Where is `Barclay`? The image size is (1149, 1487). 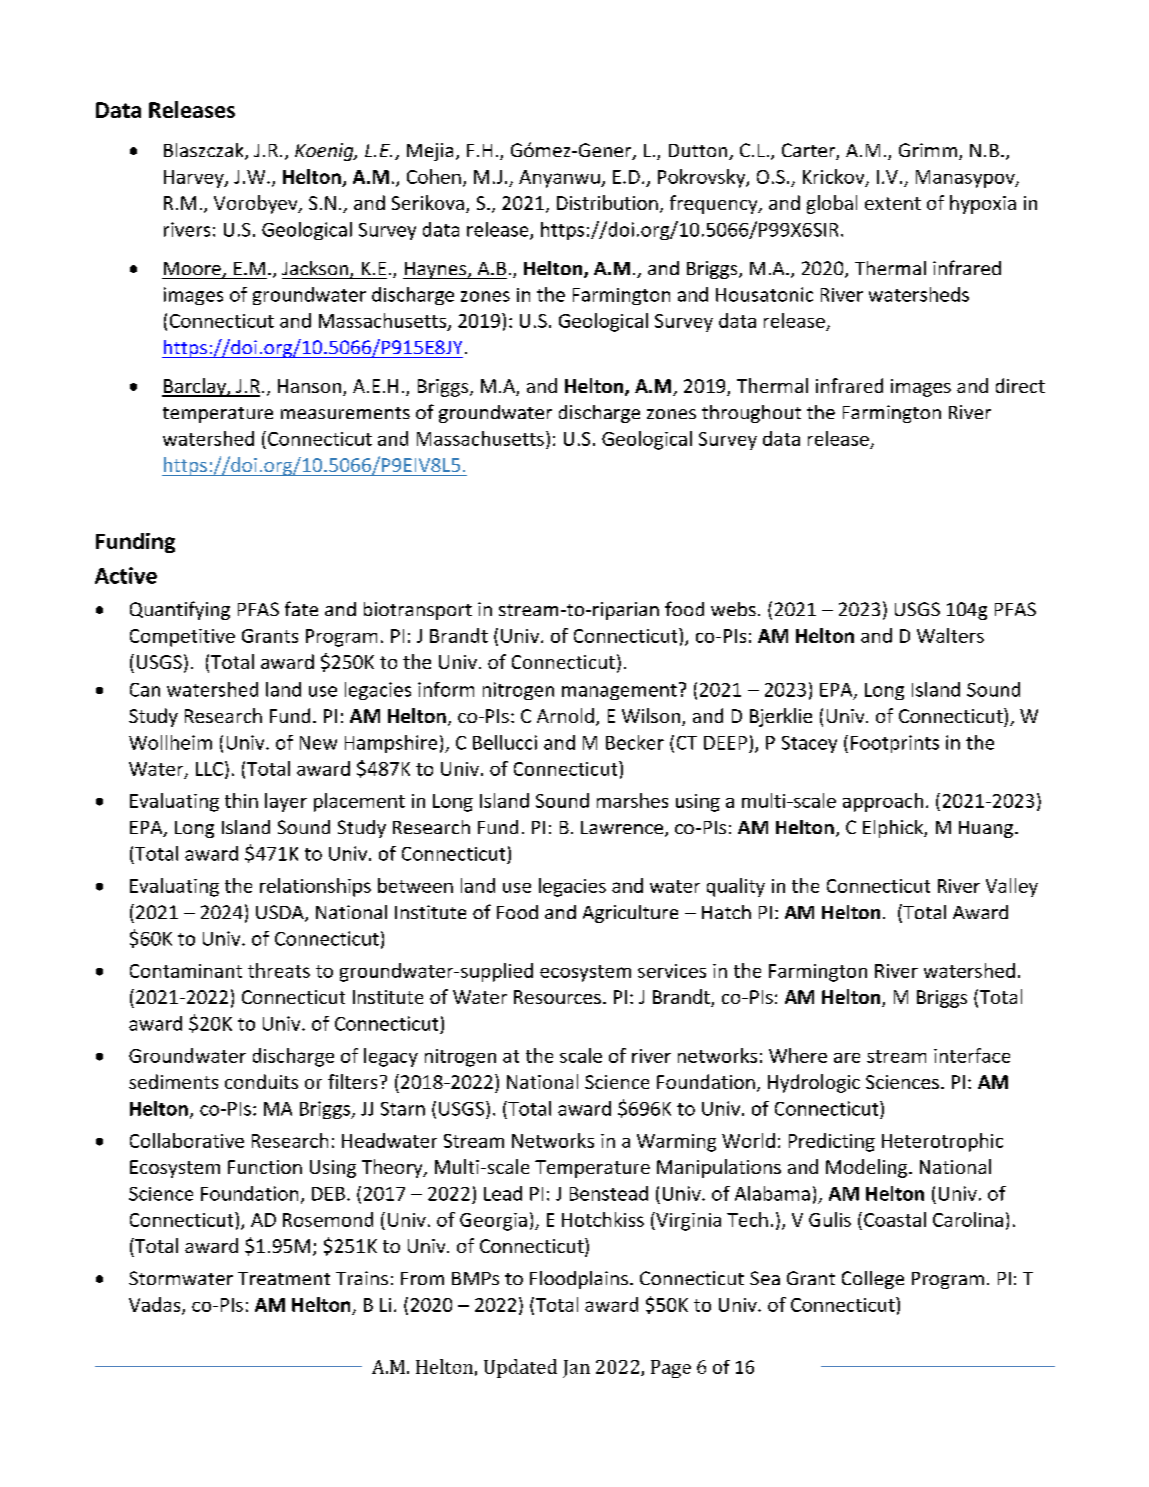
Barclay is located at coordinates (195, 387).
